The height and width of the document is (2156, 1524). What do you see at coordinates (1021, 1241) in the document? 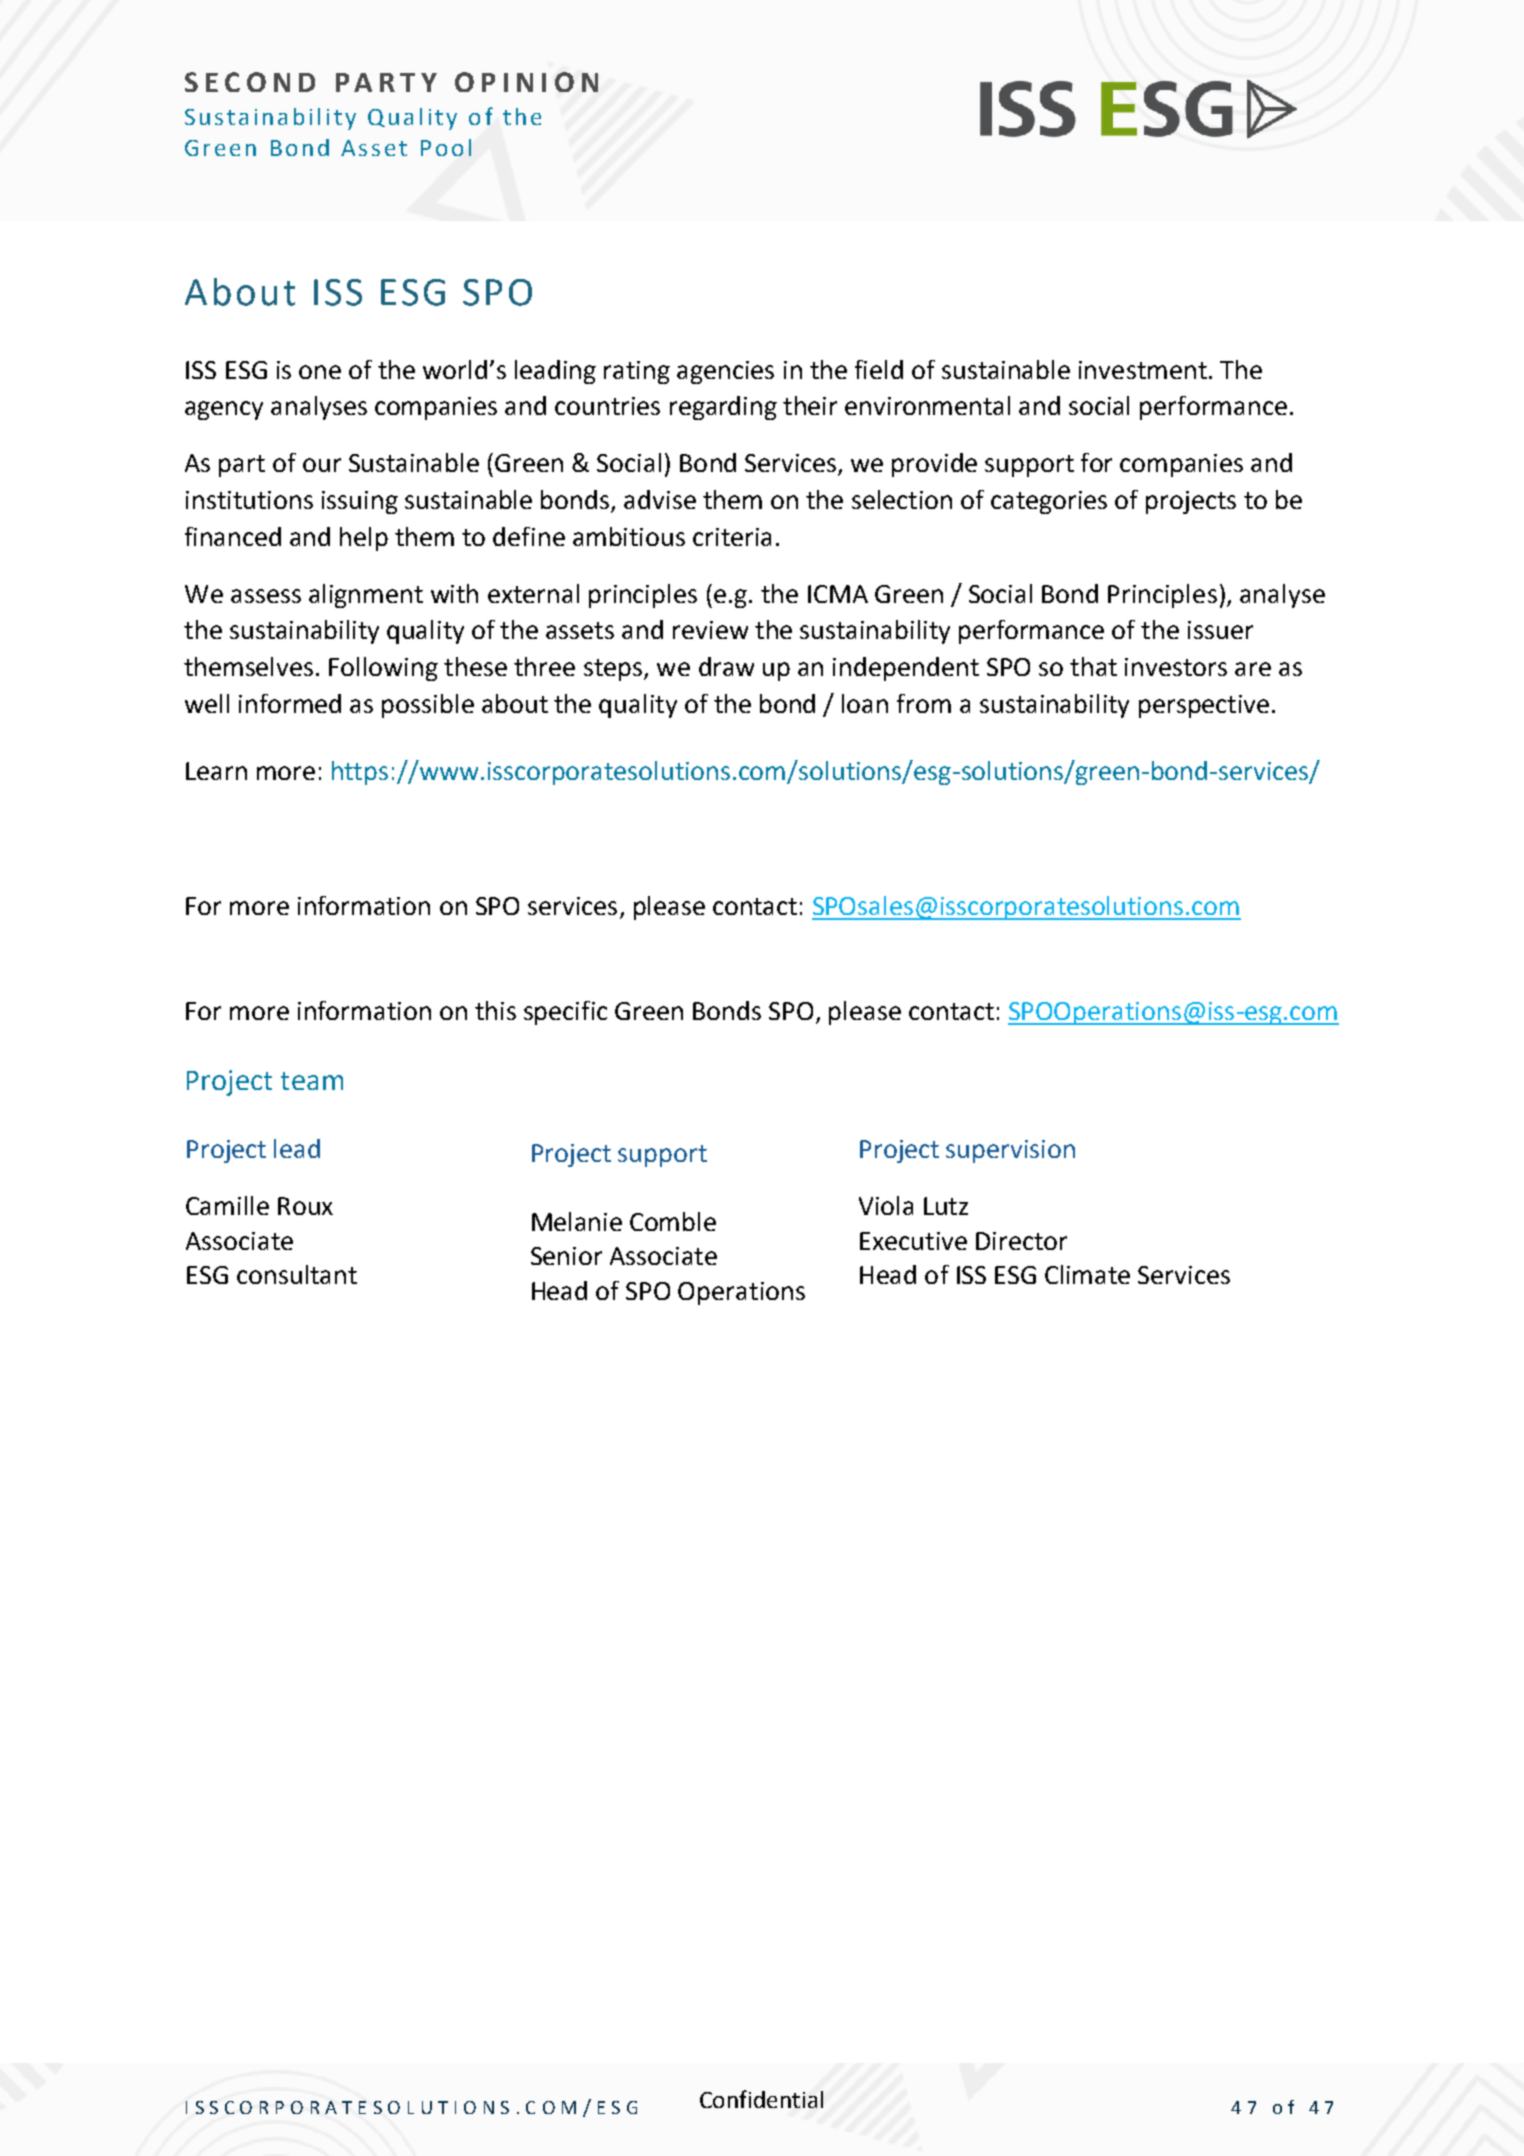
I see `Director` at bounding box center [1021, 1241].
